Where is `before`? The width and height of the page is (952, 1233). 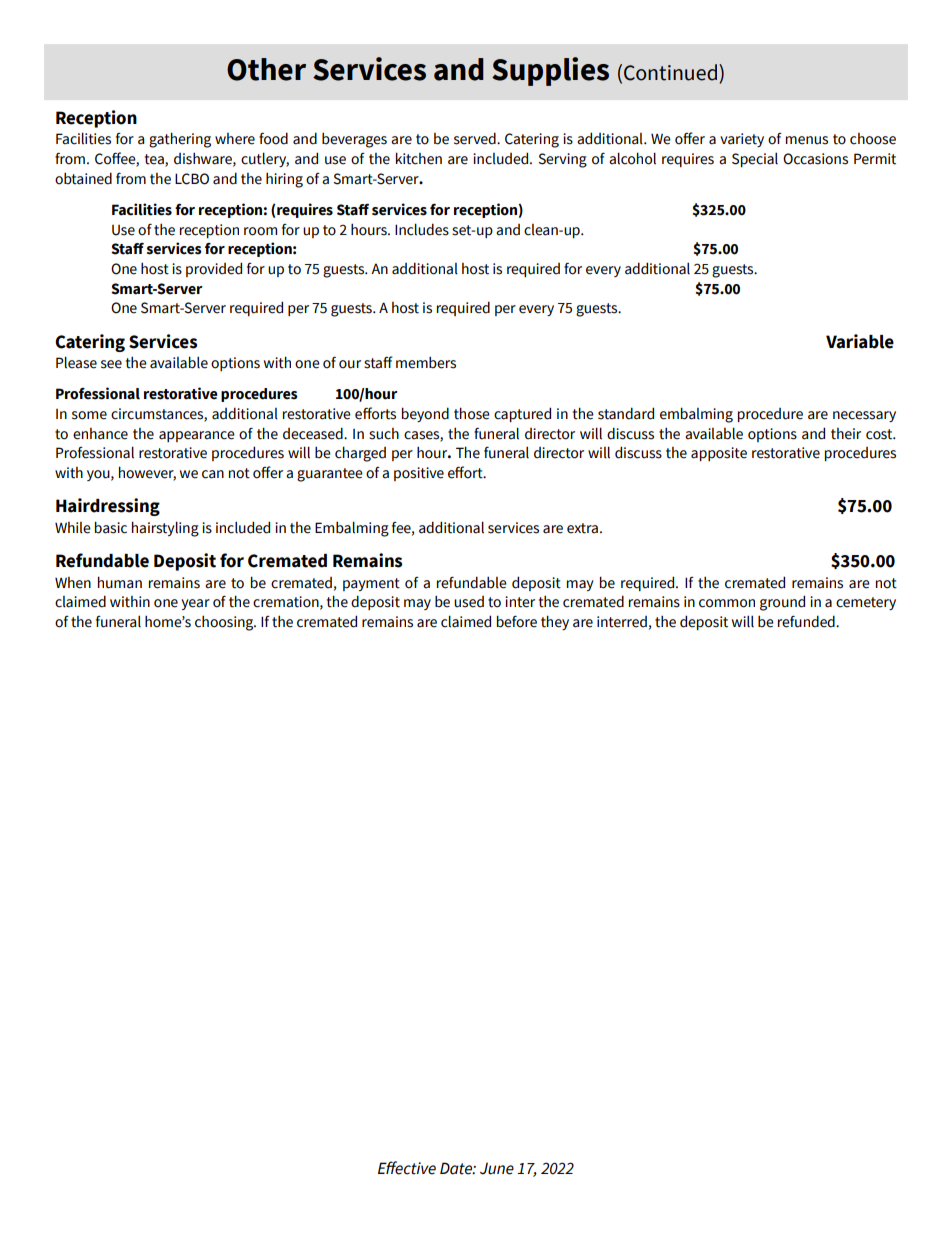 before is located at coordinates (517, 621).
